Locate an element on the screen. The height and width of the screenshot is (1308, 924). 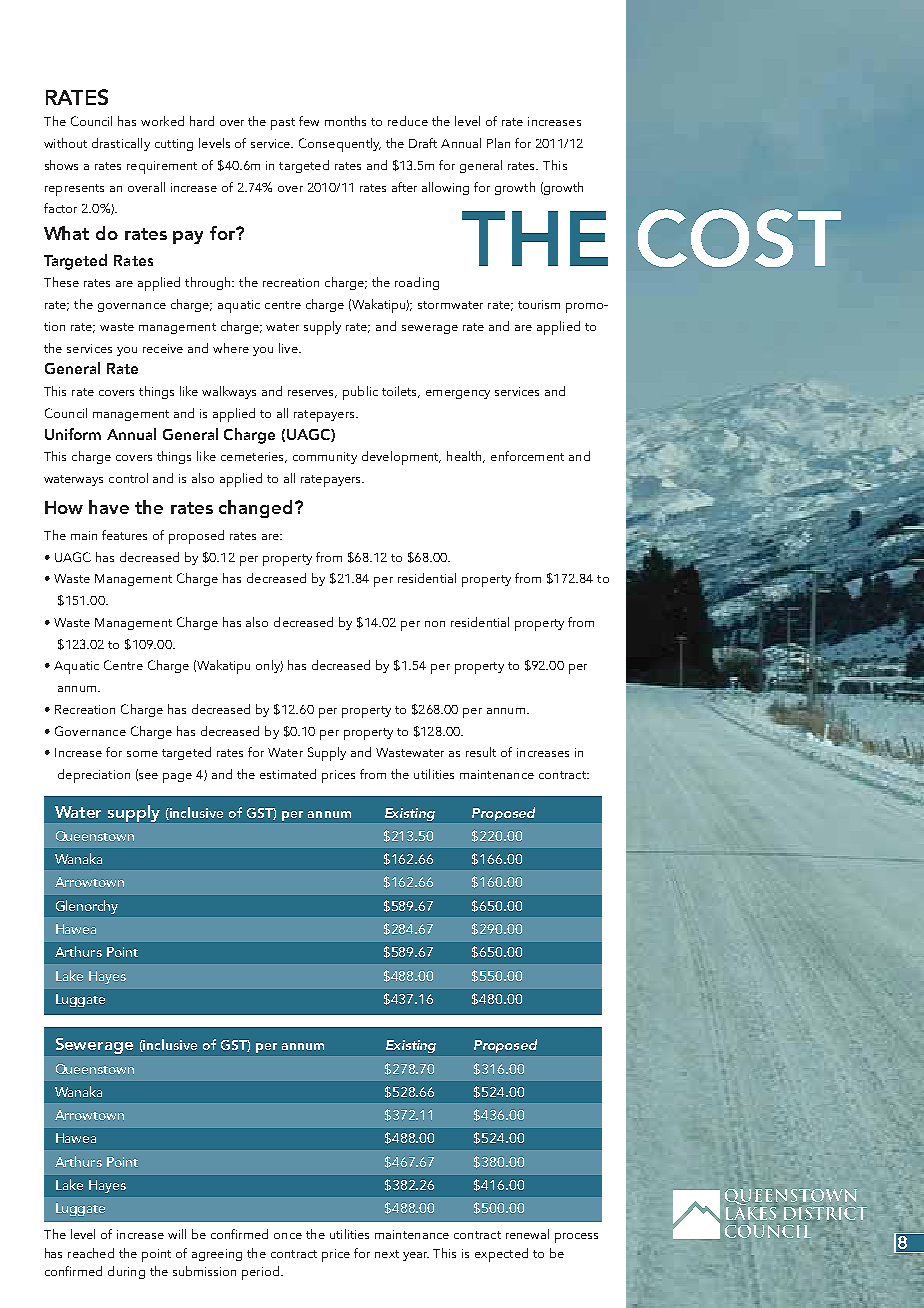
Draft is located at coordinates (423, 143).
